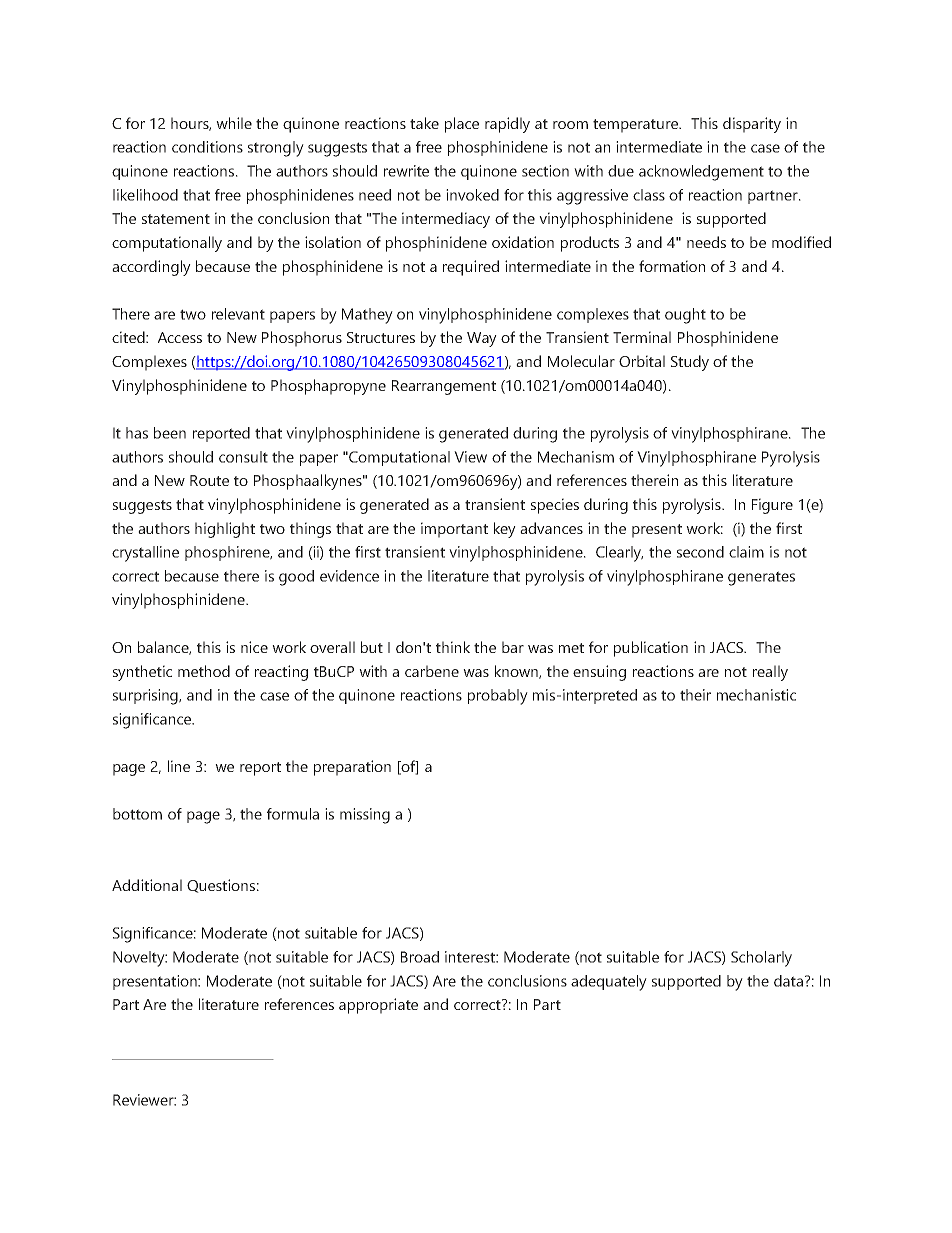  Describe the element at coordinates (761, 959) in the image. I see `Scholarly` at that location.
